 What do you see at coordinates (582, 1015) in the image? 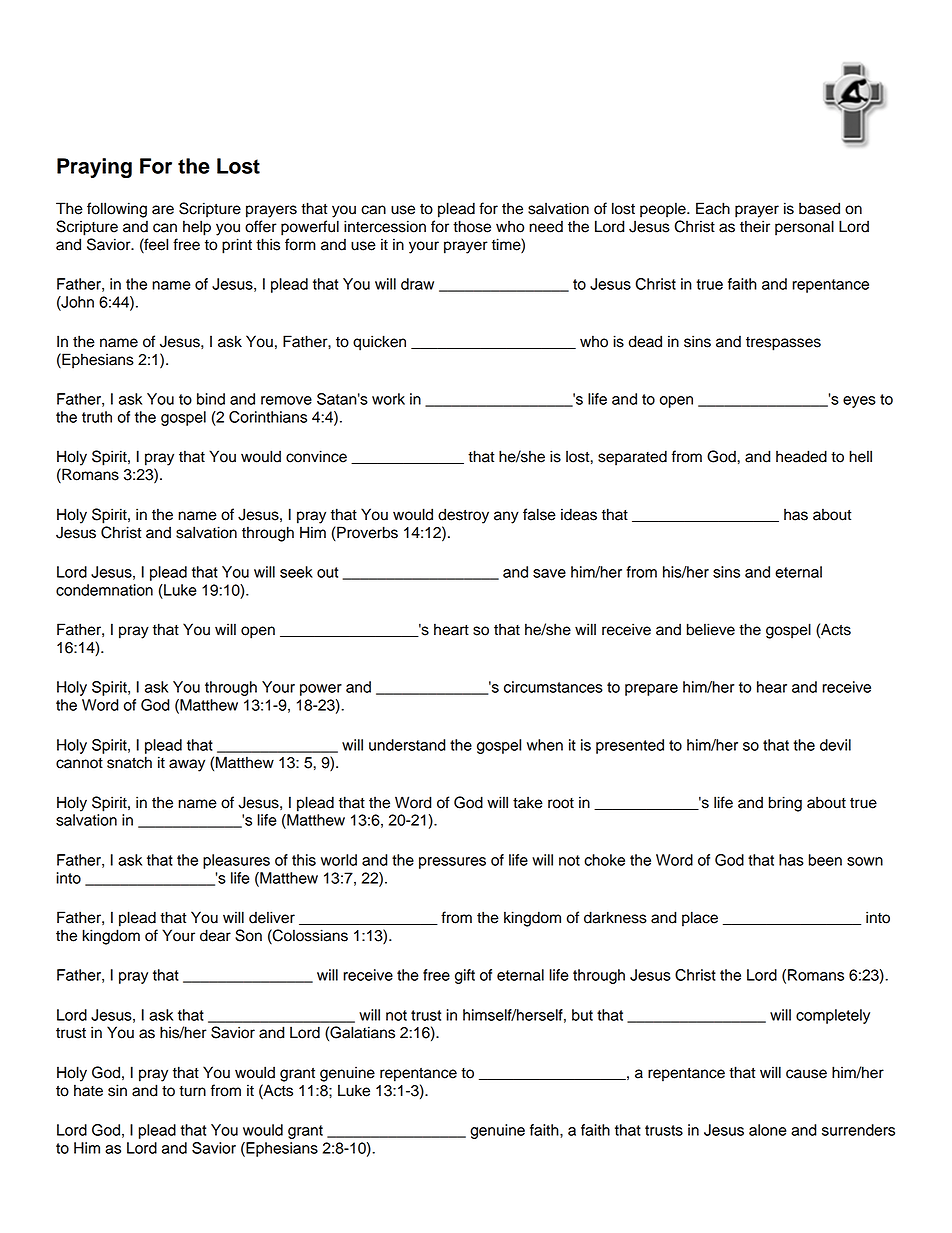
I see `but` at bounding box center [582, 1015].
